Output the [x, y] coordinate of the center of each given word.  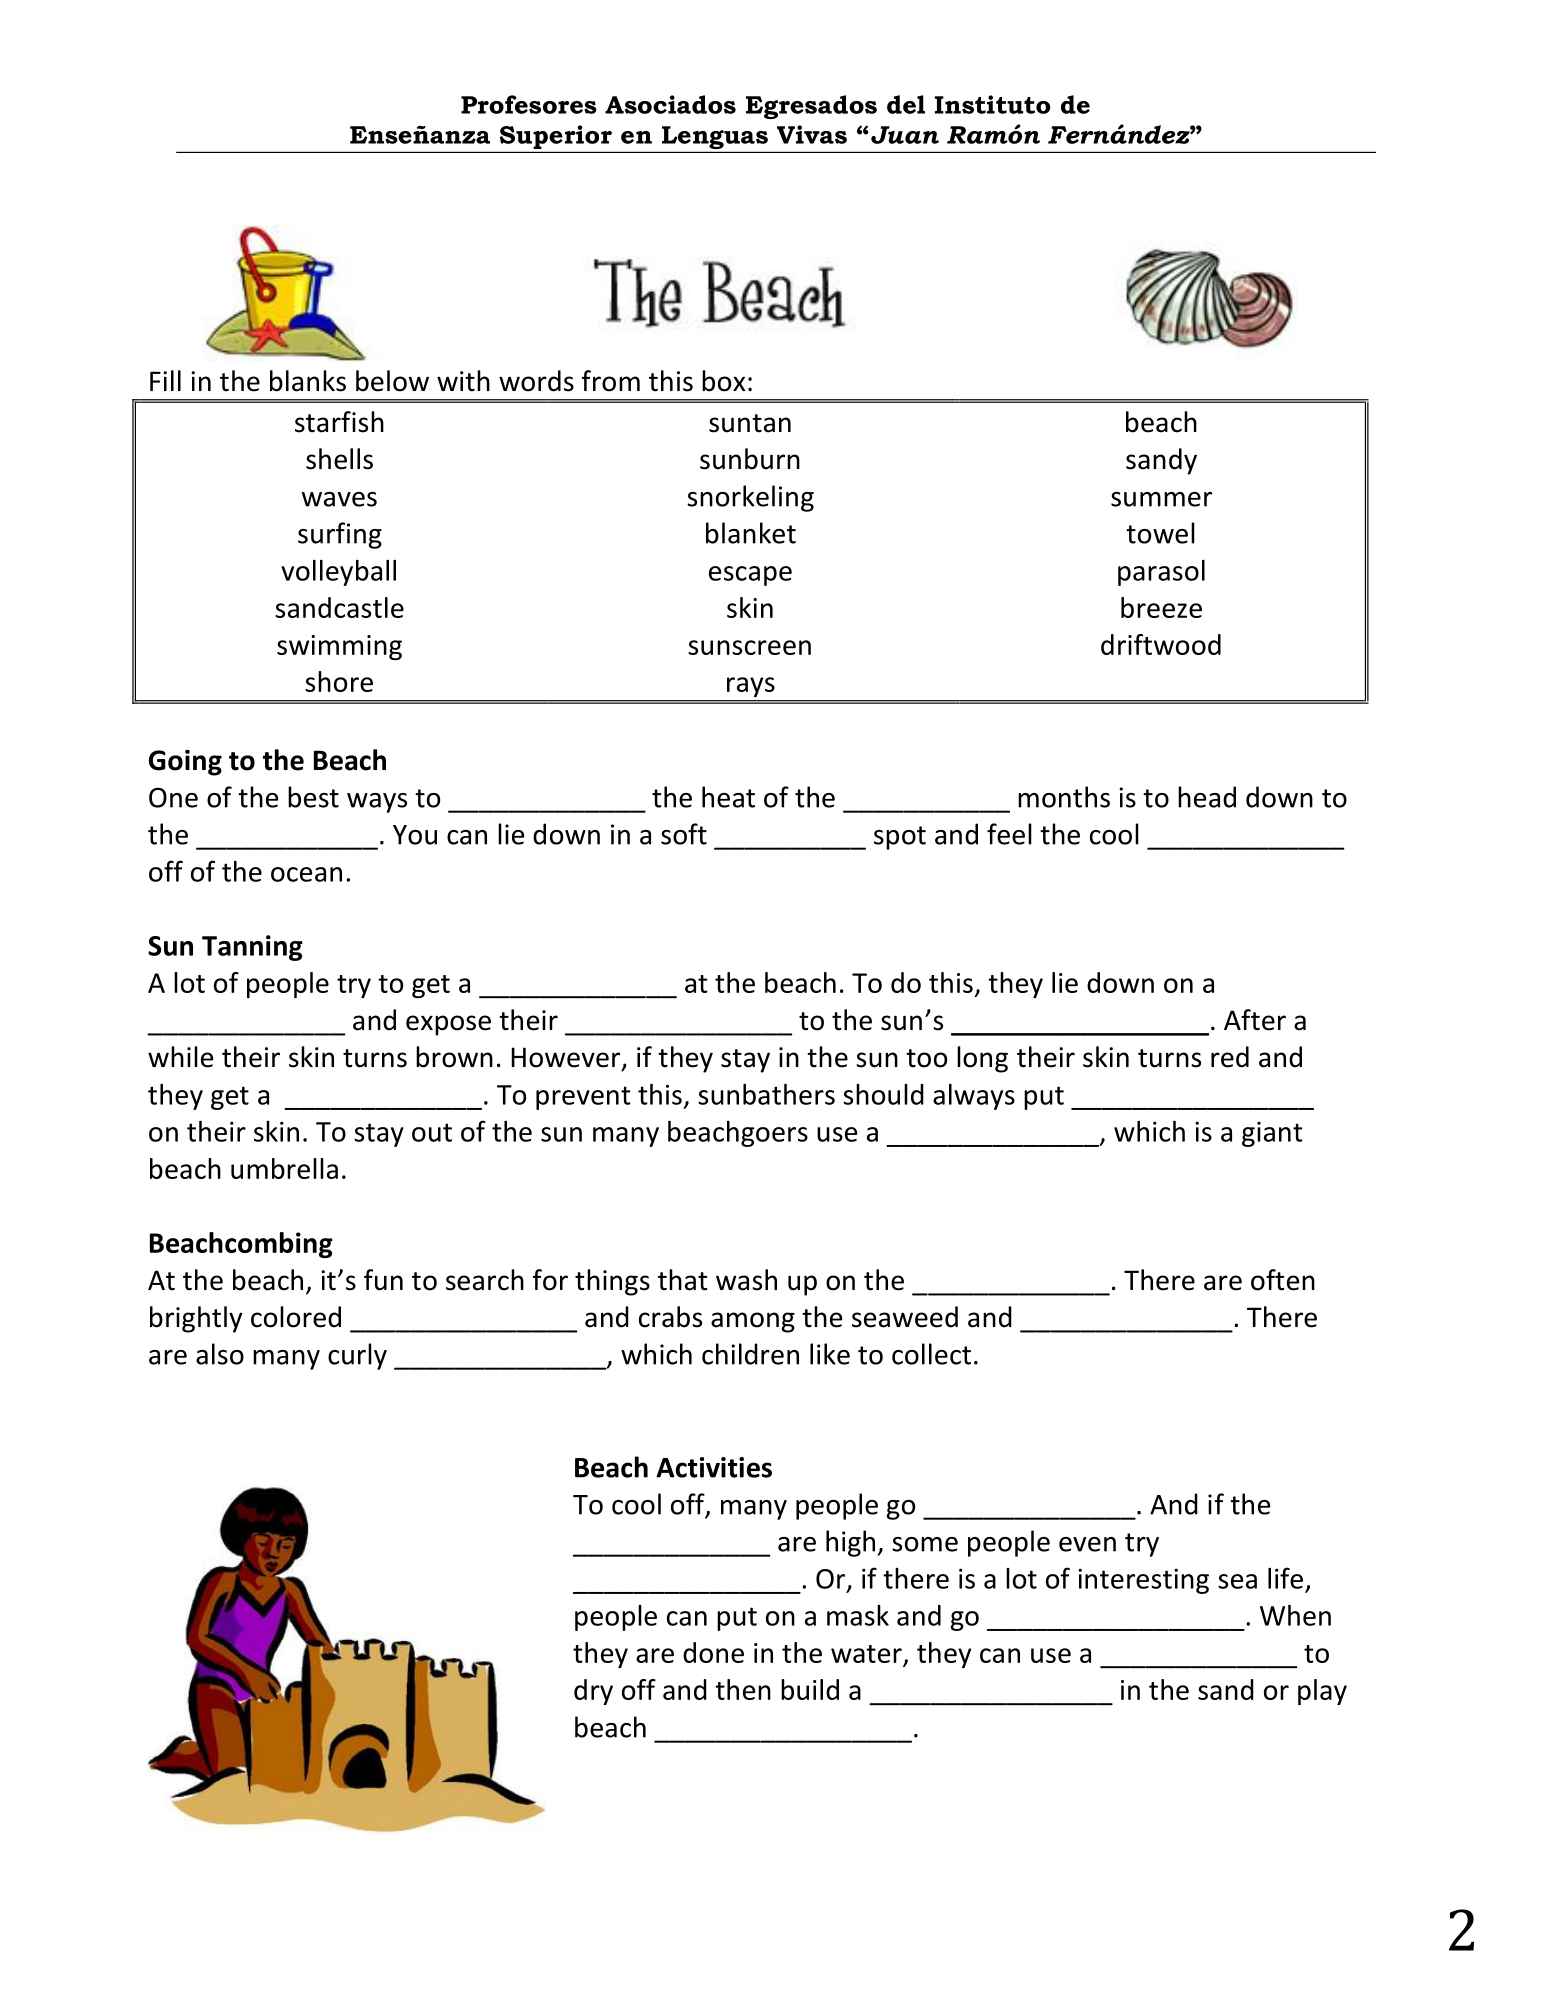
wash [746, 1280]
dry [593, 1692]
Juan [905, 135]
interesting [1143, 1581]
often [1283, 1280]
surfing [340, 535]
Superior [555, 138]
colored [296, 1317]
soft [684, 834]
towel [1160, 533]
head [1207, 797]
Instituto [993, 104]
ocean [306, 874]
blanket [751, 533]
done [713, 1652]
